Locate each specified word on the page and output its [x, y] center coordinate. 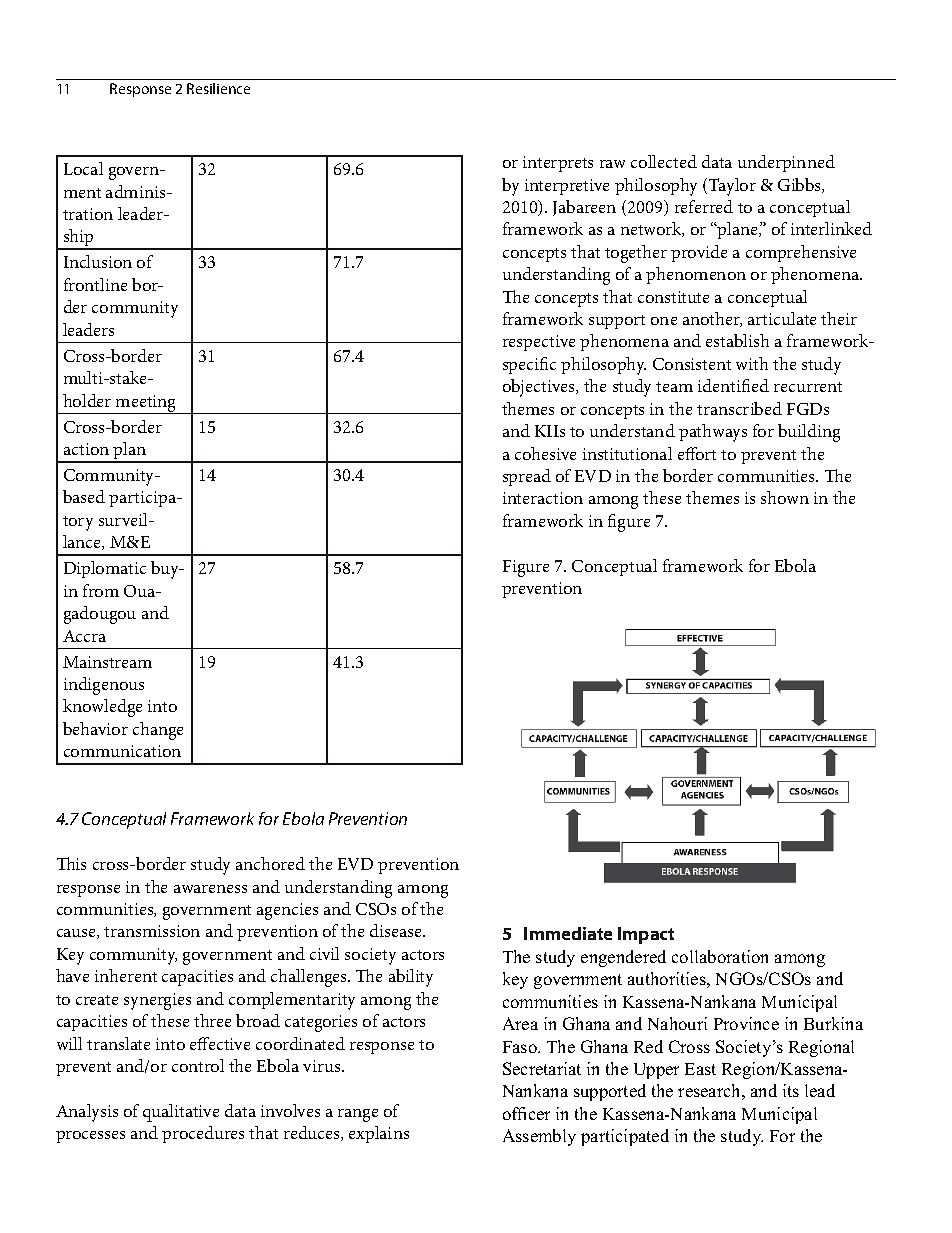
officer [526, 1113]
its [791, 1090]
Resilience [218, 88]
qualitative [181, 1113]
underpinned [786, 163]
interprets [558, 164]
